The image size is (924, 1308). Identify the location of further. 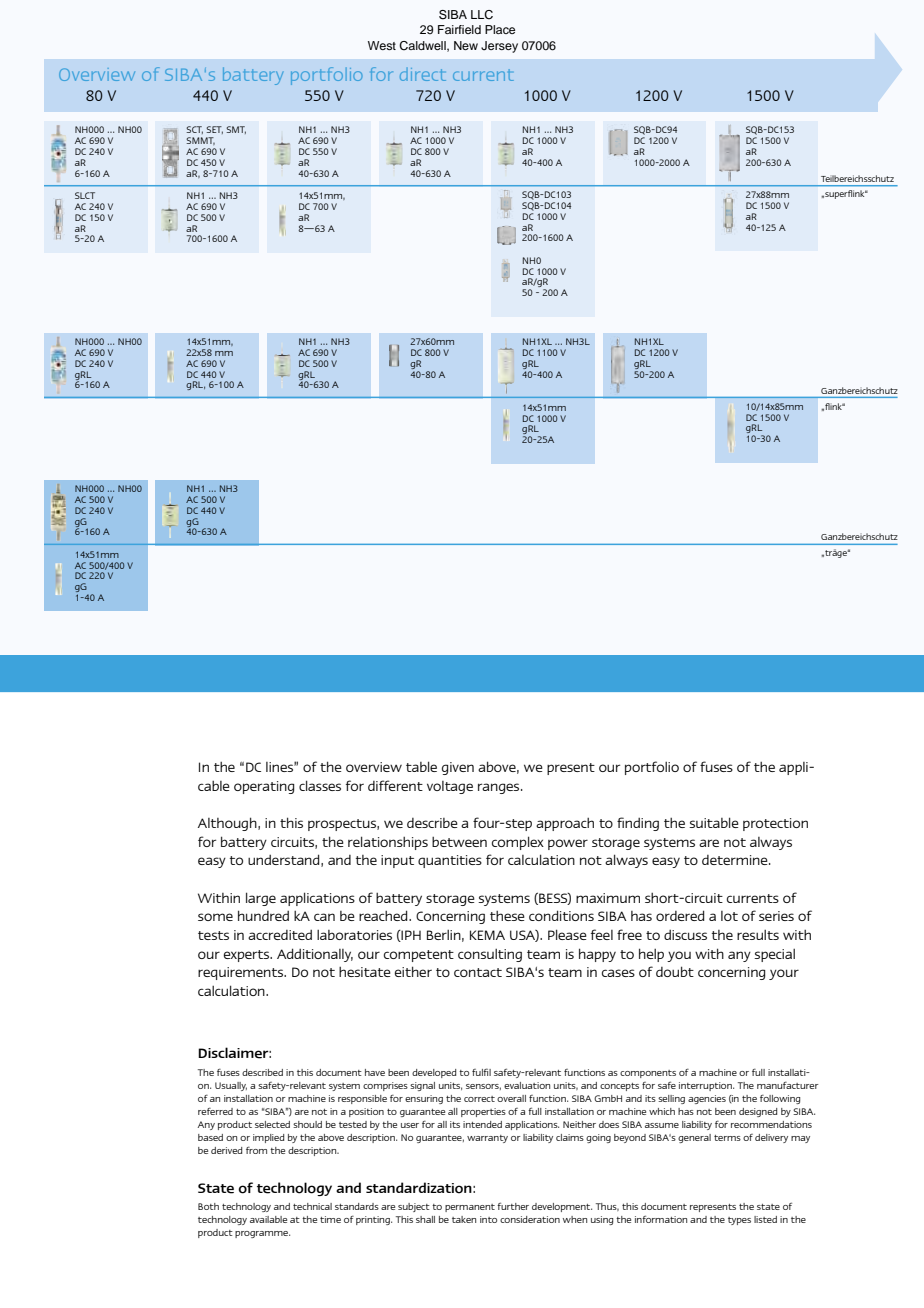
(513, 1206).
